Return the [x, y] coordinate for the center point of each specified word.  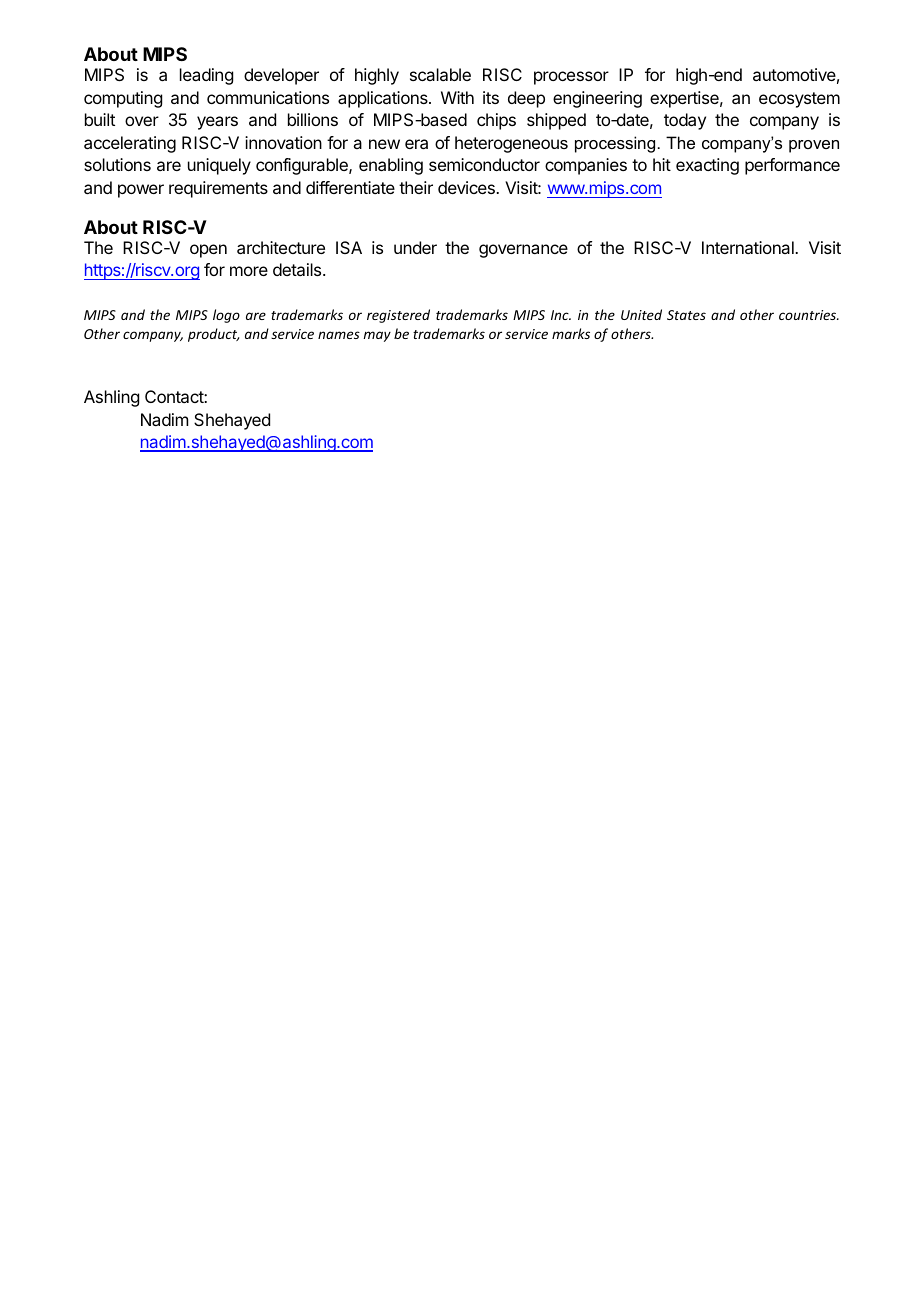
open [208, 251]
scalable [440, 74]
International [749, 247]
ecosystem [799, 100]
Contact [175, 396]
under [415, 247]
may [377, 336]
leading [206, 76]
